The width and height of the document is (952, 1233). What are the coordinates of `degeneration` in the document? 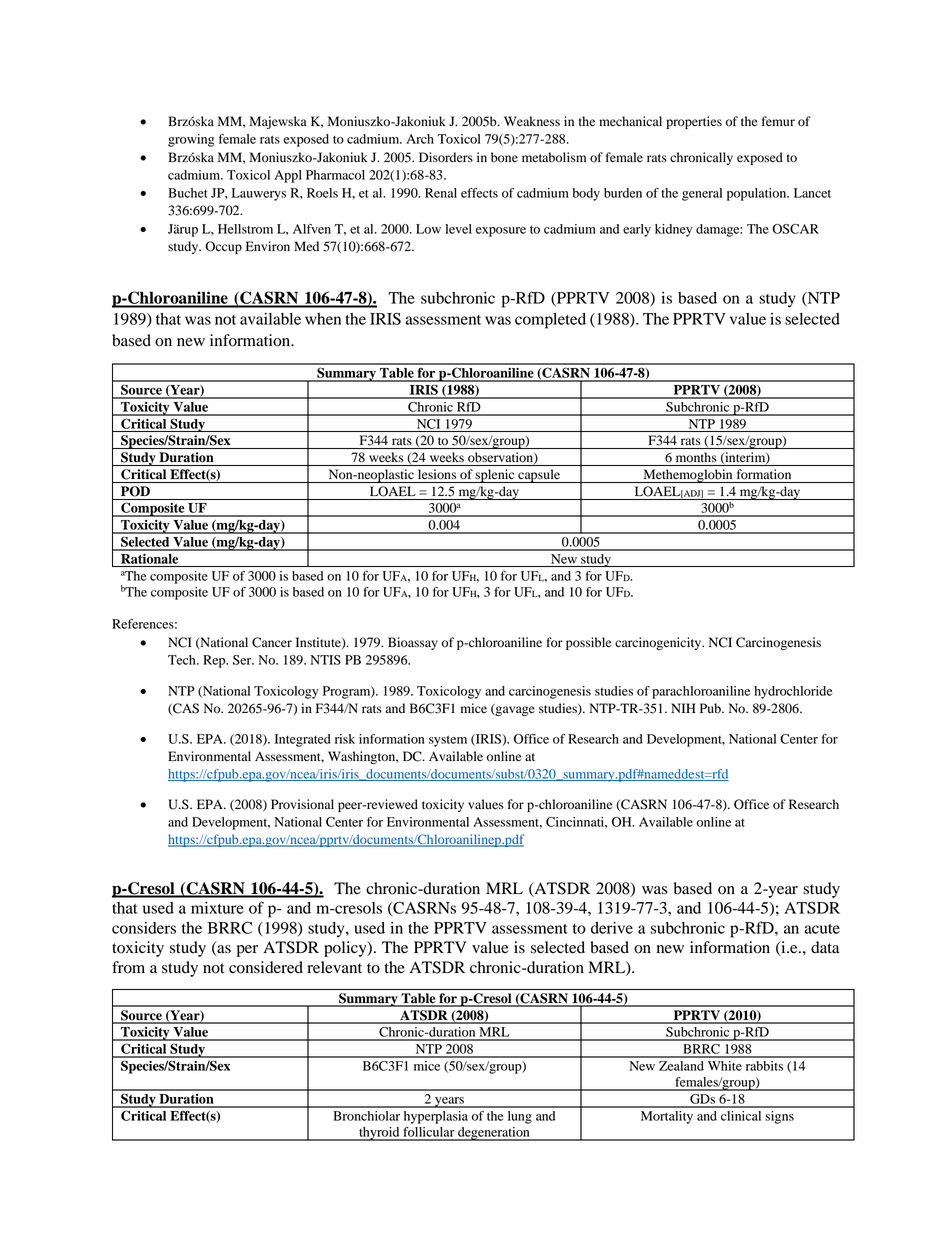 It's located at (494, 1134).
